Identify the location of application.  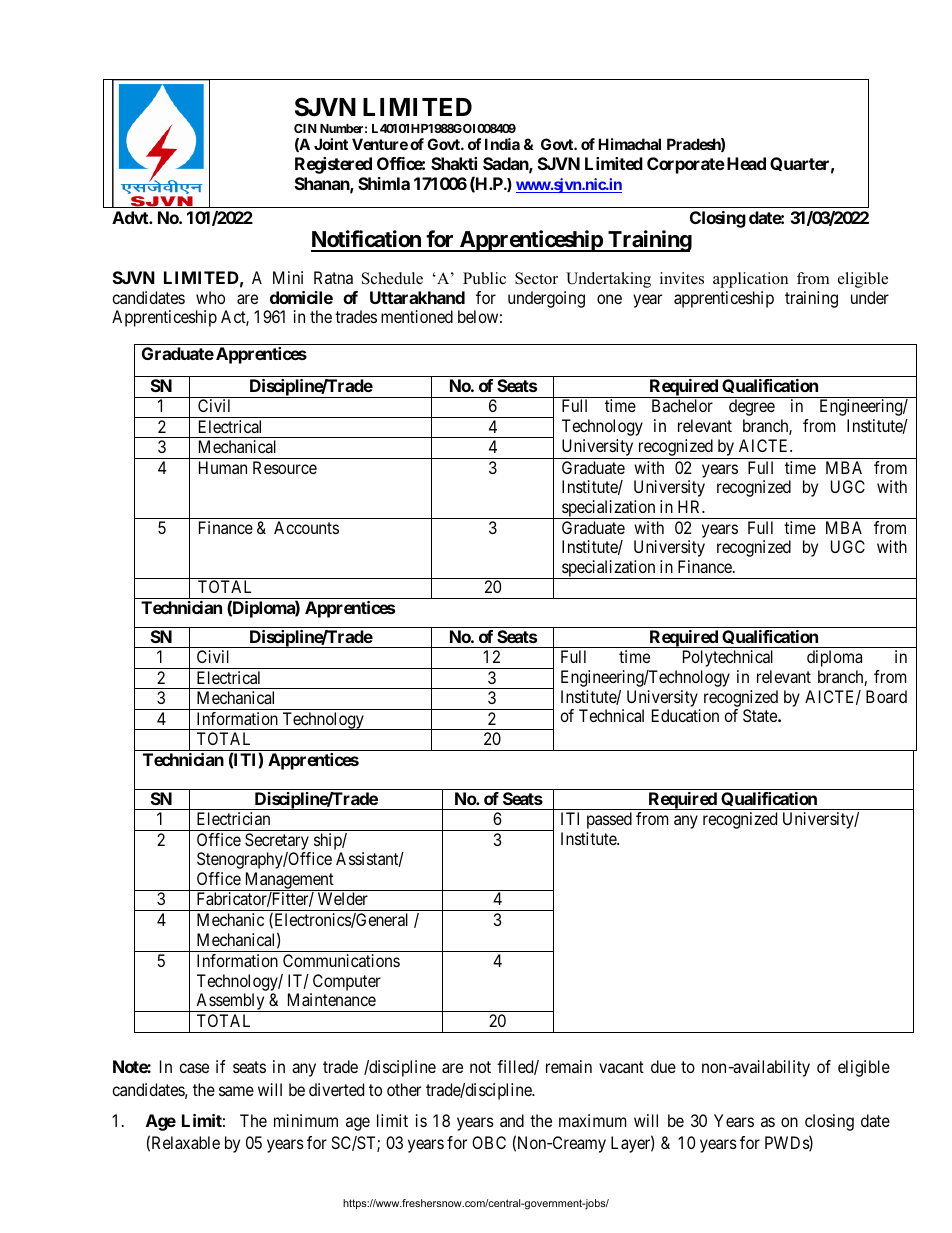
(750, 280).
